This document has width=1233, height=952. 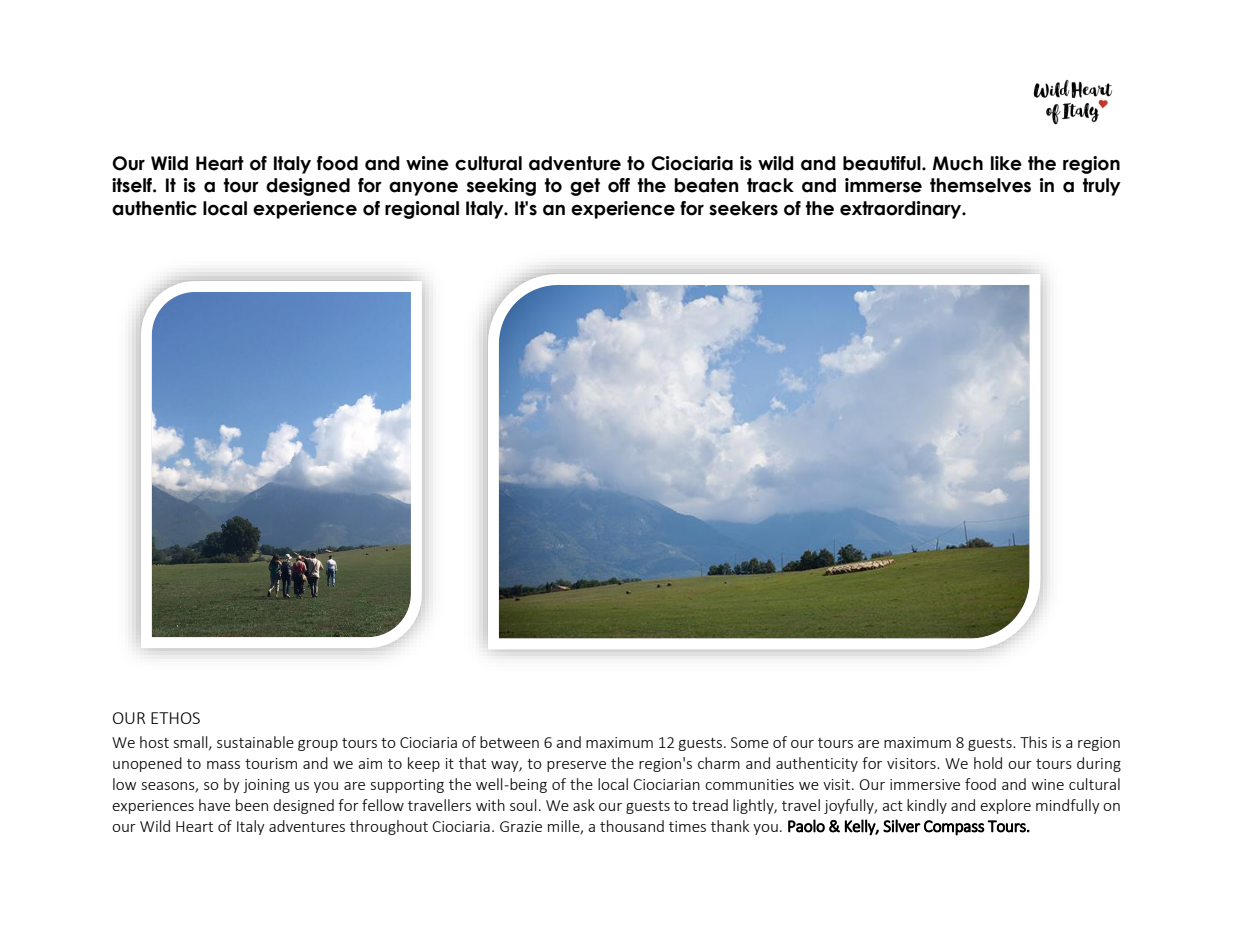 I want to click on ETHOS, so click(x=175, y=718).
